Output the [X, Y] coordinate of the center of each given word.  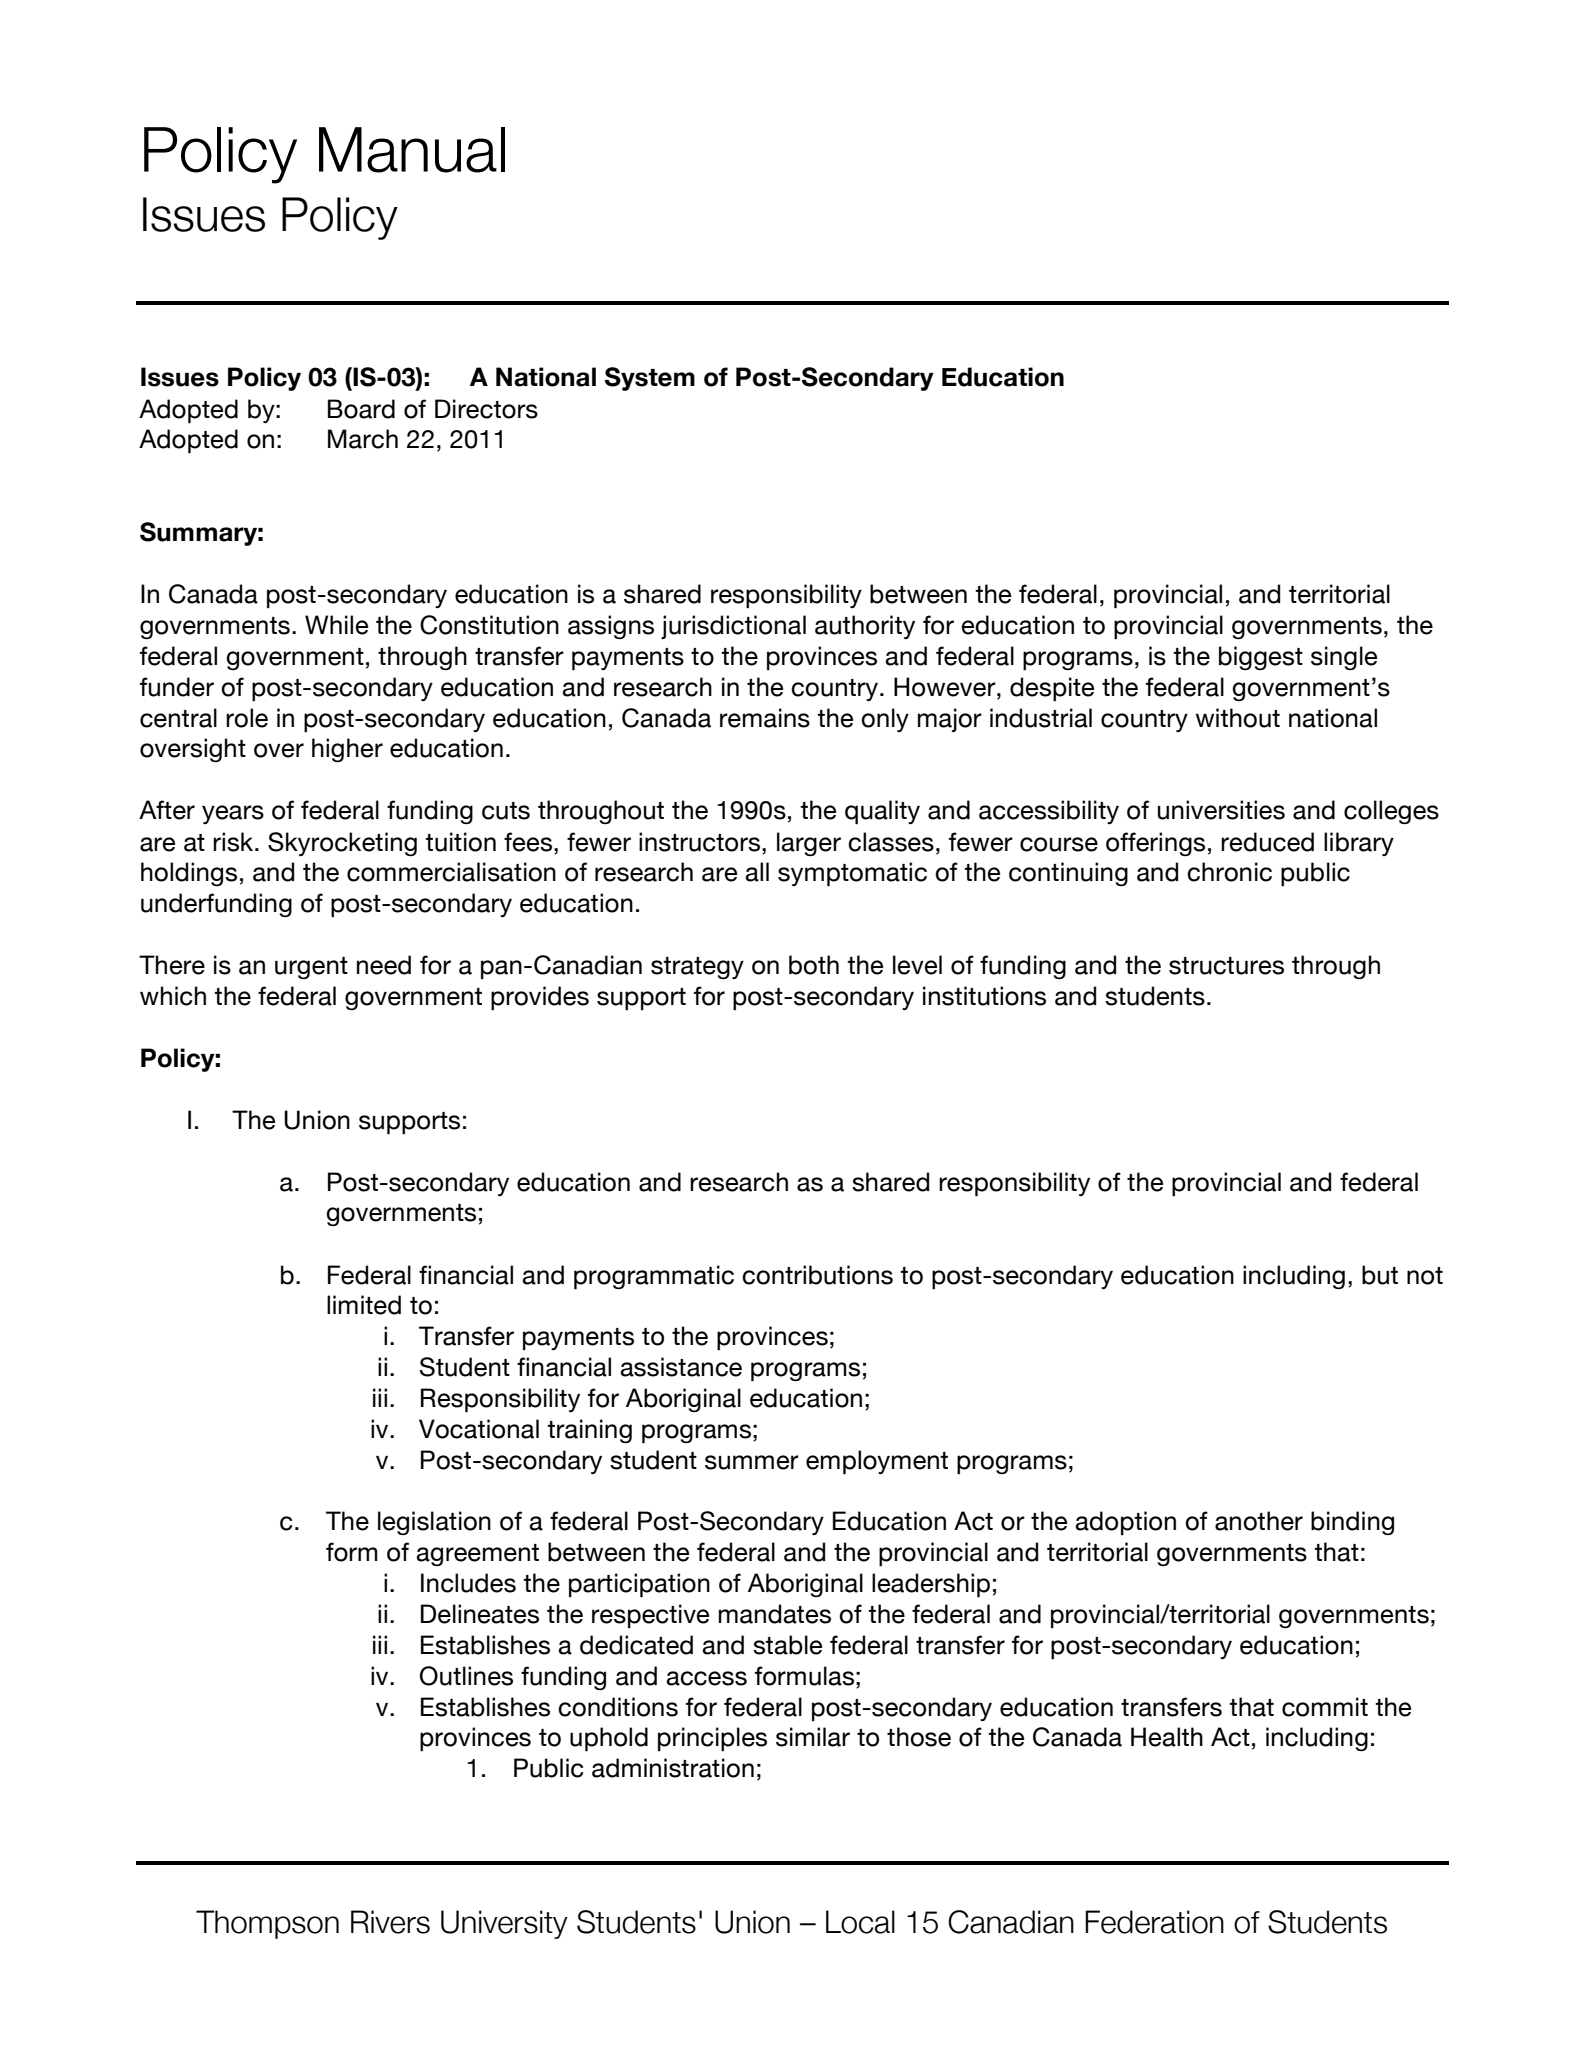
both [814, 965]
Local [860, 1922]
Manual [412, 150]
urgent [311, 968]
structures [1226, 966]
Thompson [267, 1924]
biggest [1261, 658]
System [650, 379]
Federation [1154, 1922]
